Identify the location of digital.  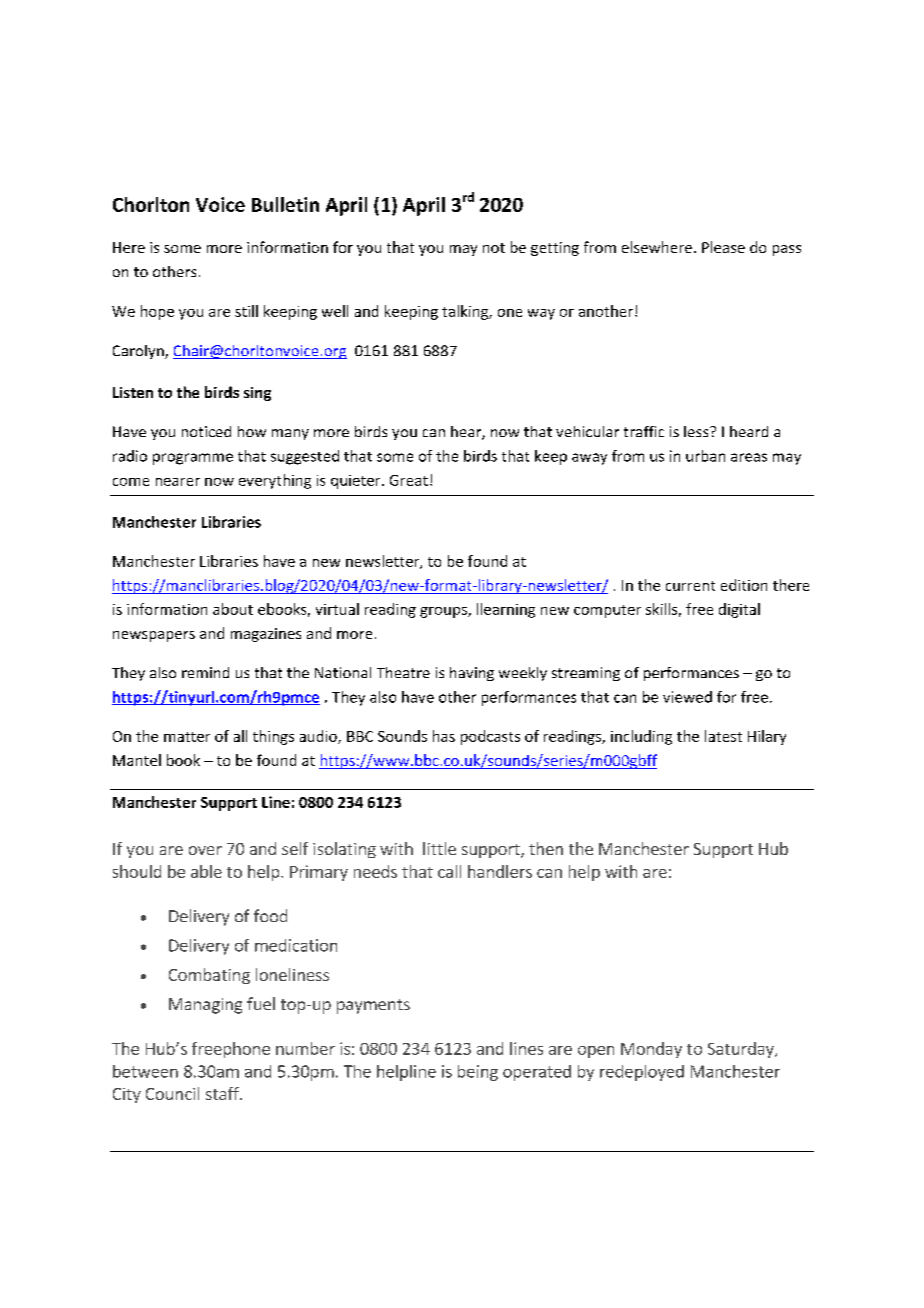
(739, 610).
